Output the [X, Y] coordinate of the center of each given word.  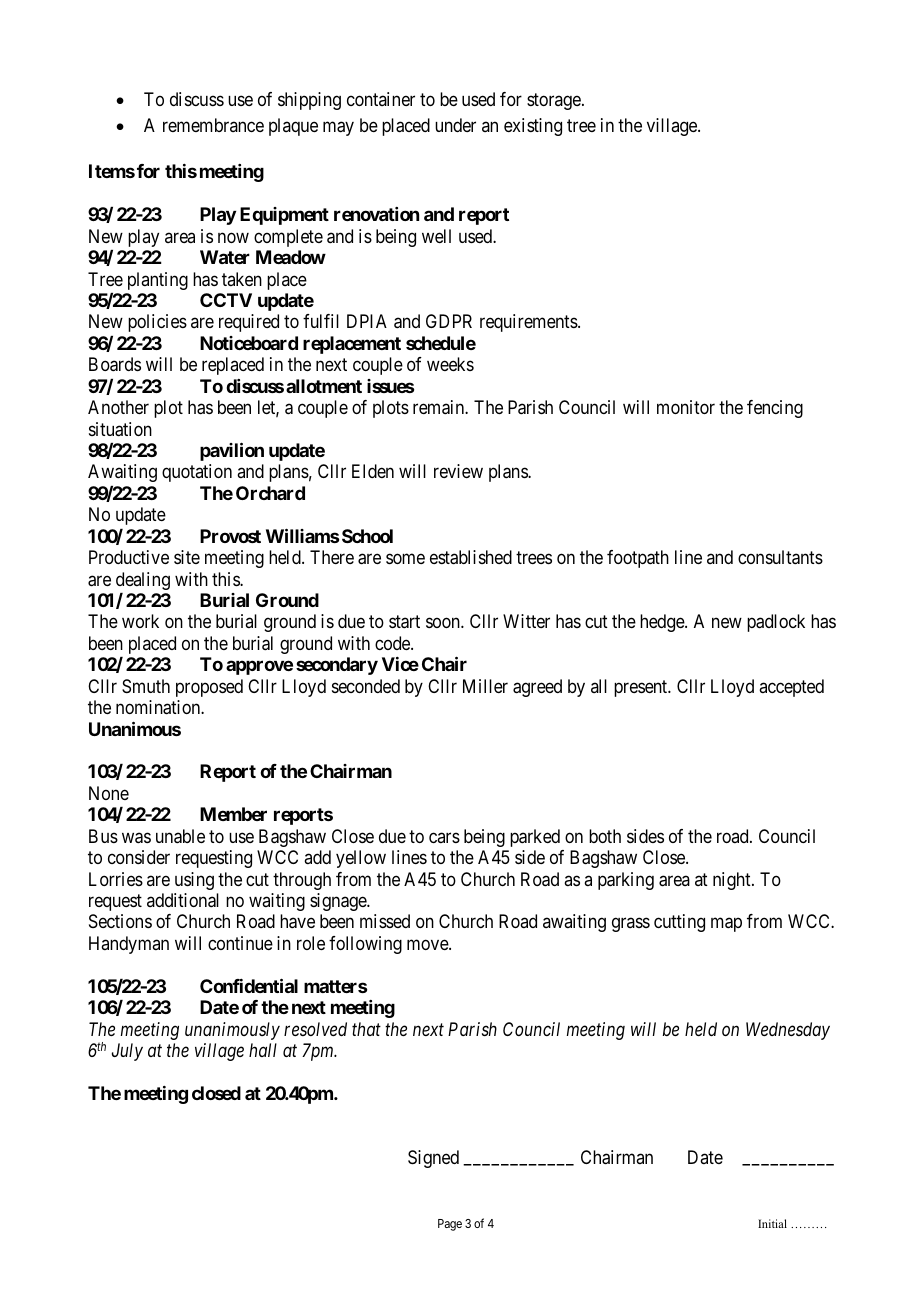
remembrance [213, 125]
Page [450, 1225]
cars [444, 837]
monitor [686, 407]
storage [555, 102]
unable [180, 836]
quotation [197, 473]
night [733, 881]
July [127, 1052]
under [455, 125]
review [458, 471]
